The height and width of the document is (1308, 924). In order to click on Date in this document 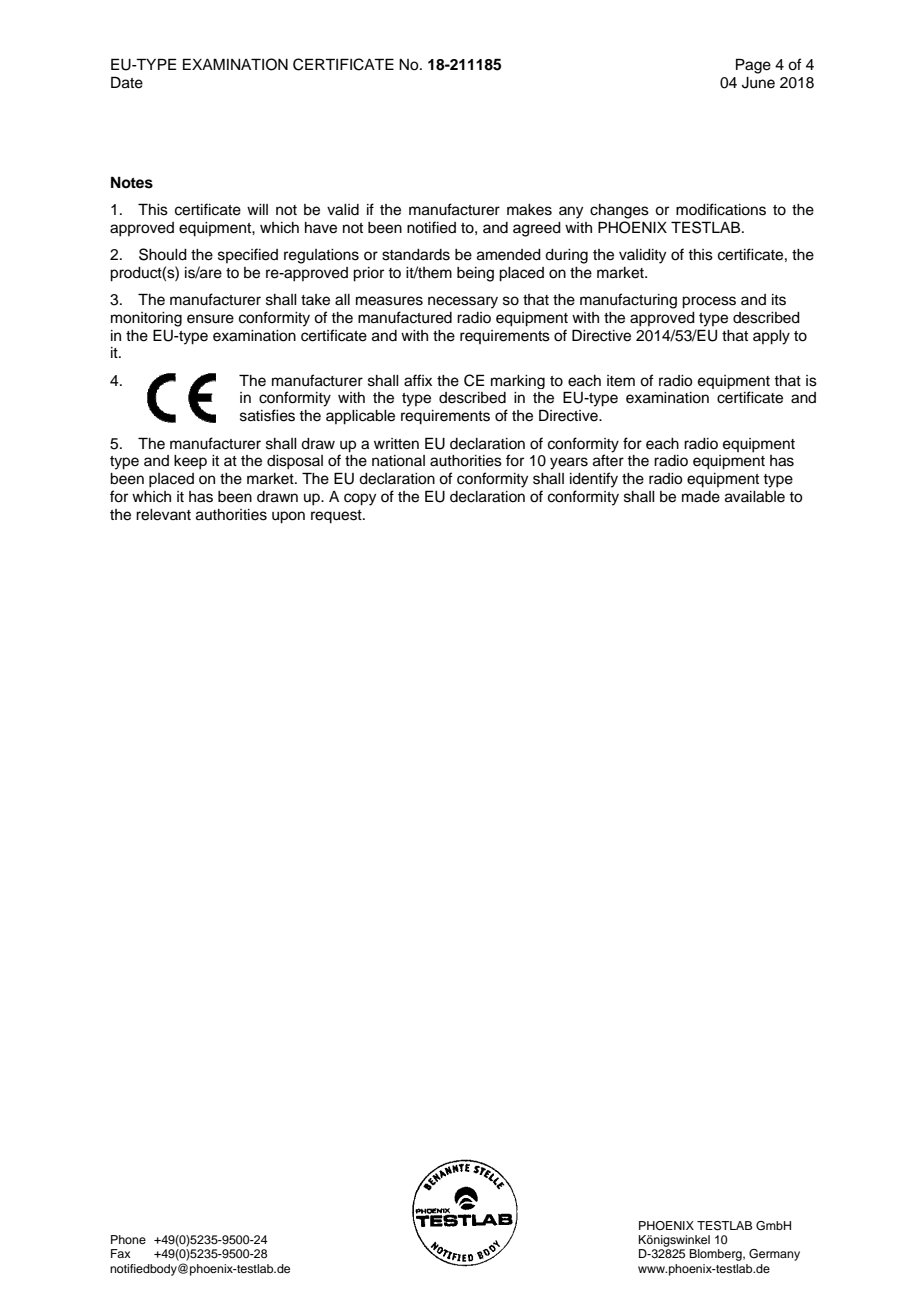, I will do `click(127, 82)`.
